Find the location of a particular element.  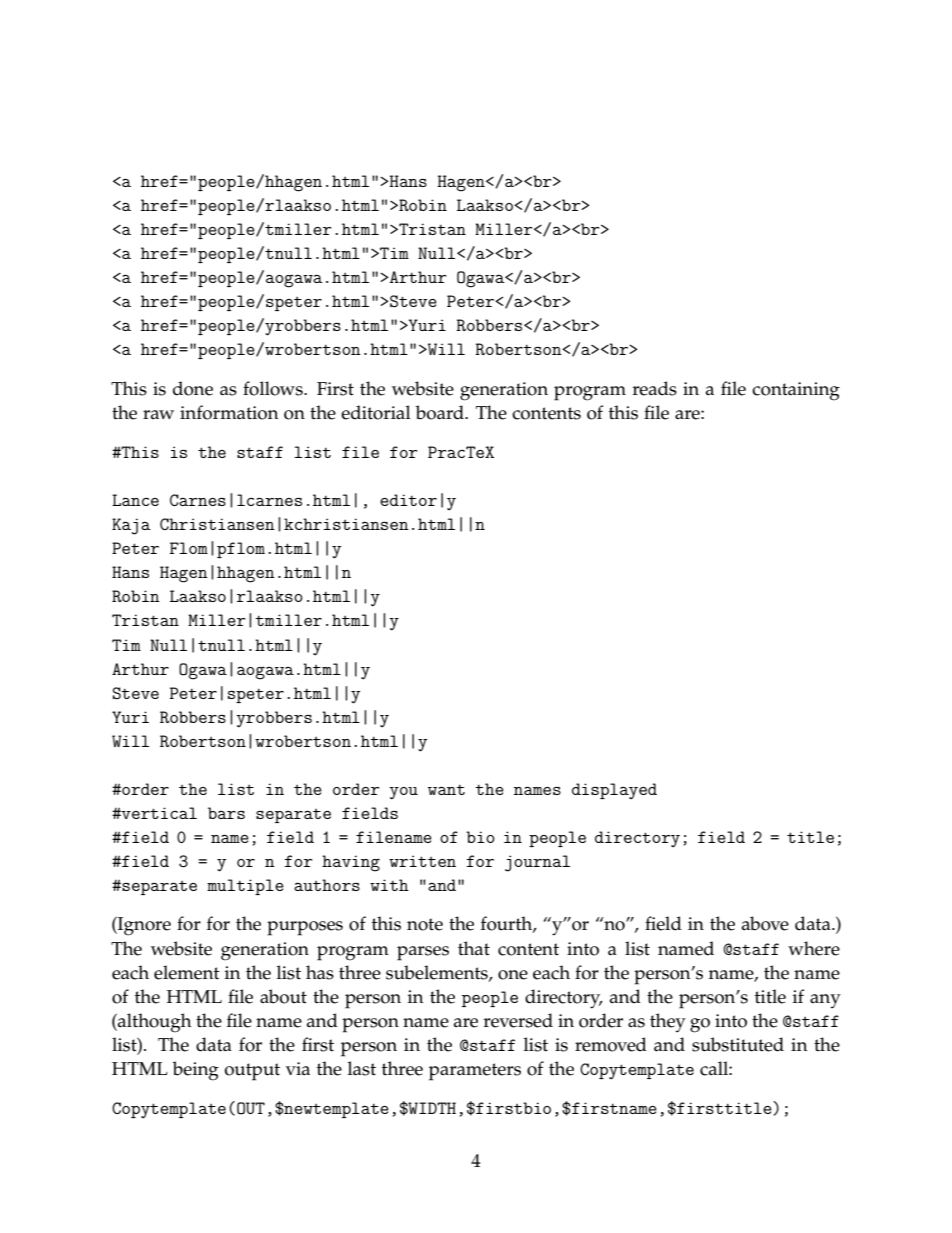

multiple is located at coordinates (245, 887).
